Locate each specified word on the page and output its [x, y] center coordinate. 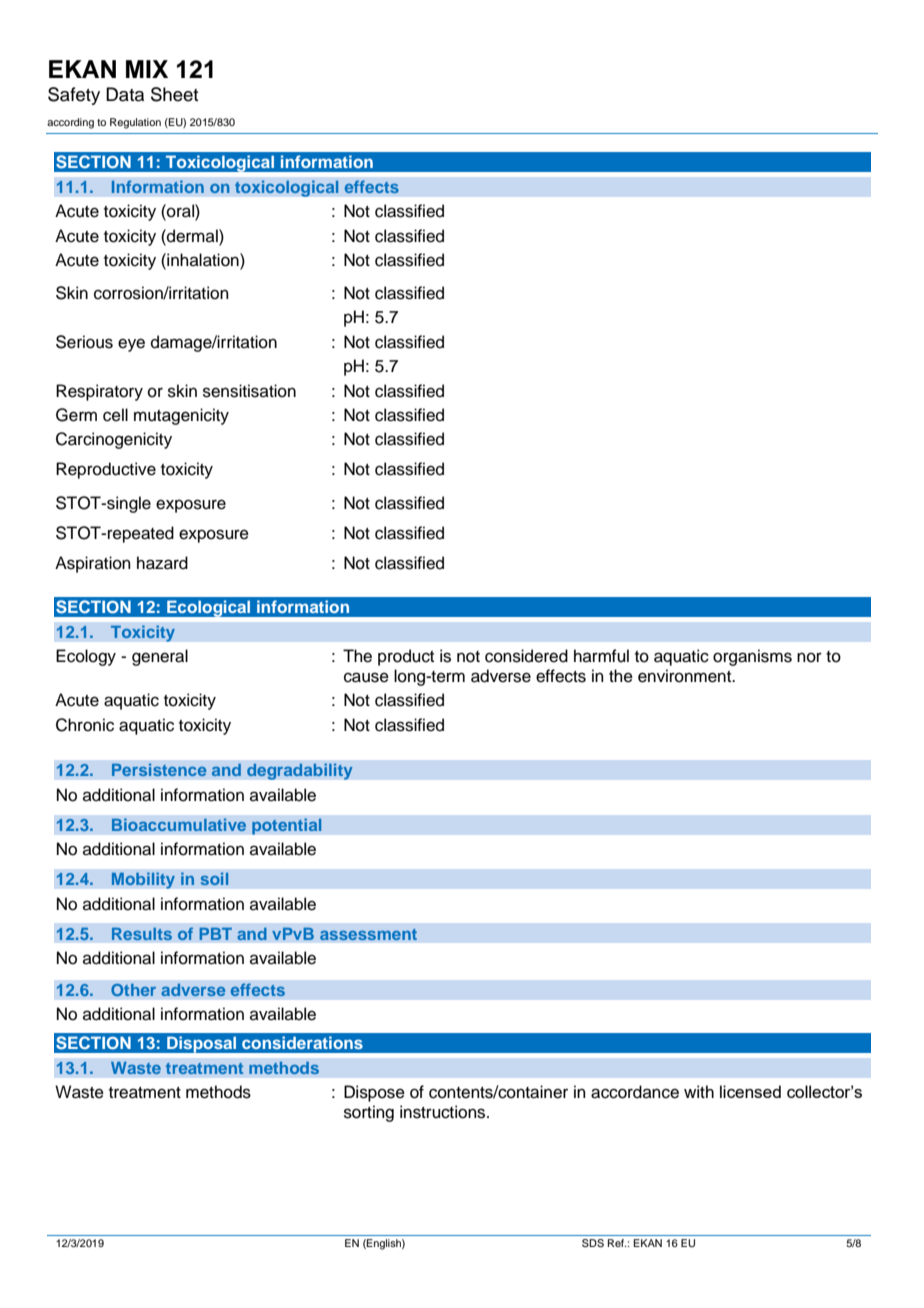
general [160, 657]
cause [366, 677]
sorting [369, 1113]
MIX [147, 69]
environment [686, 676]
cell [115, 415]
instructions [444, 1112]
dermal [192, 236]
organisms [752, 657]
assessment [368, 934]
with [699, 1091]
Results [142, 934]
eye [131, 345]
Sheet [174, 94]
